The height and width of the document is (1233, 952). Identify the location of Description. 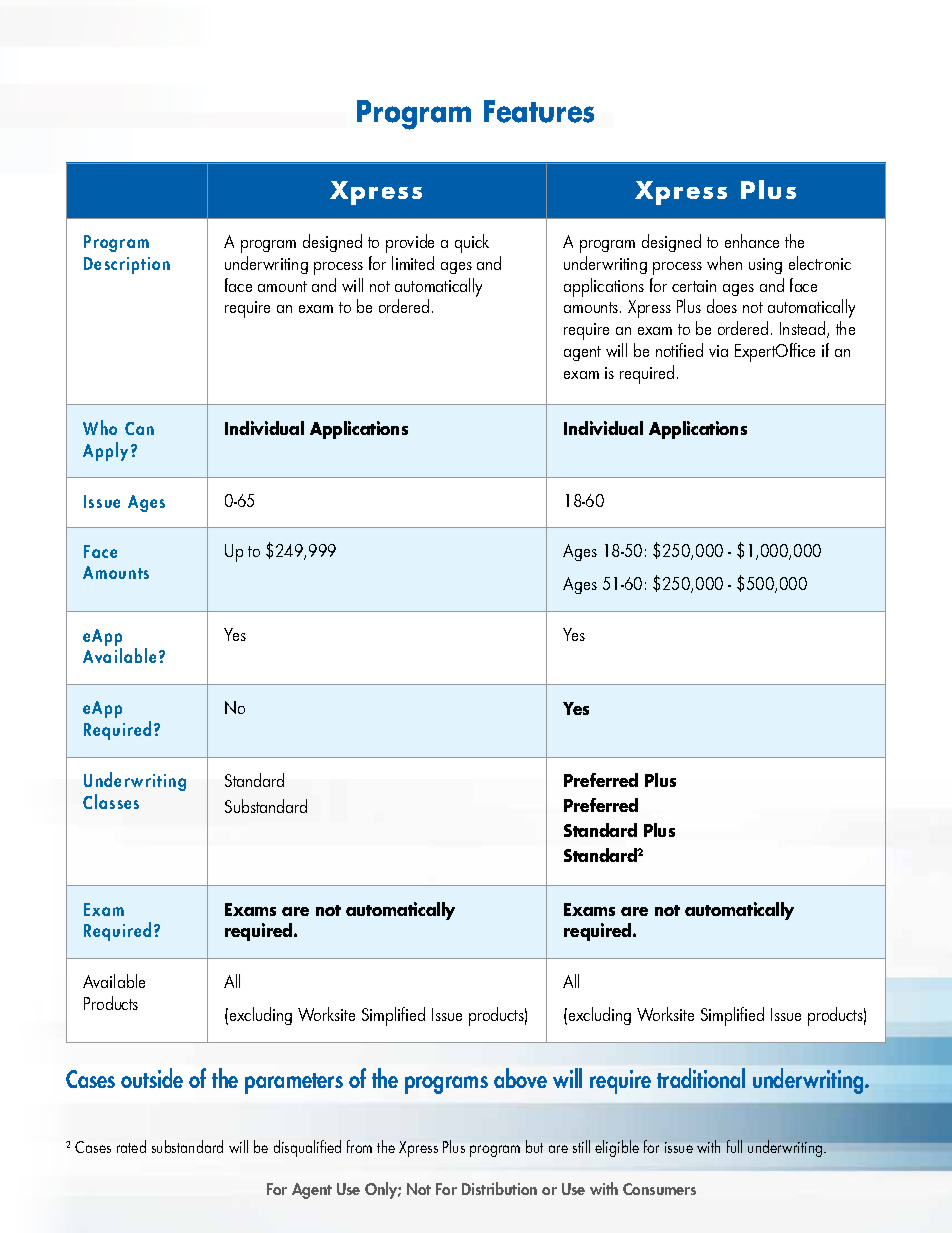
(127, 265).
